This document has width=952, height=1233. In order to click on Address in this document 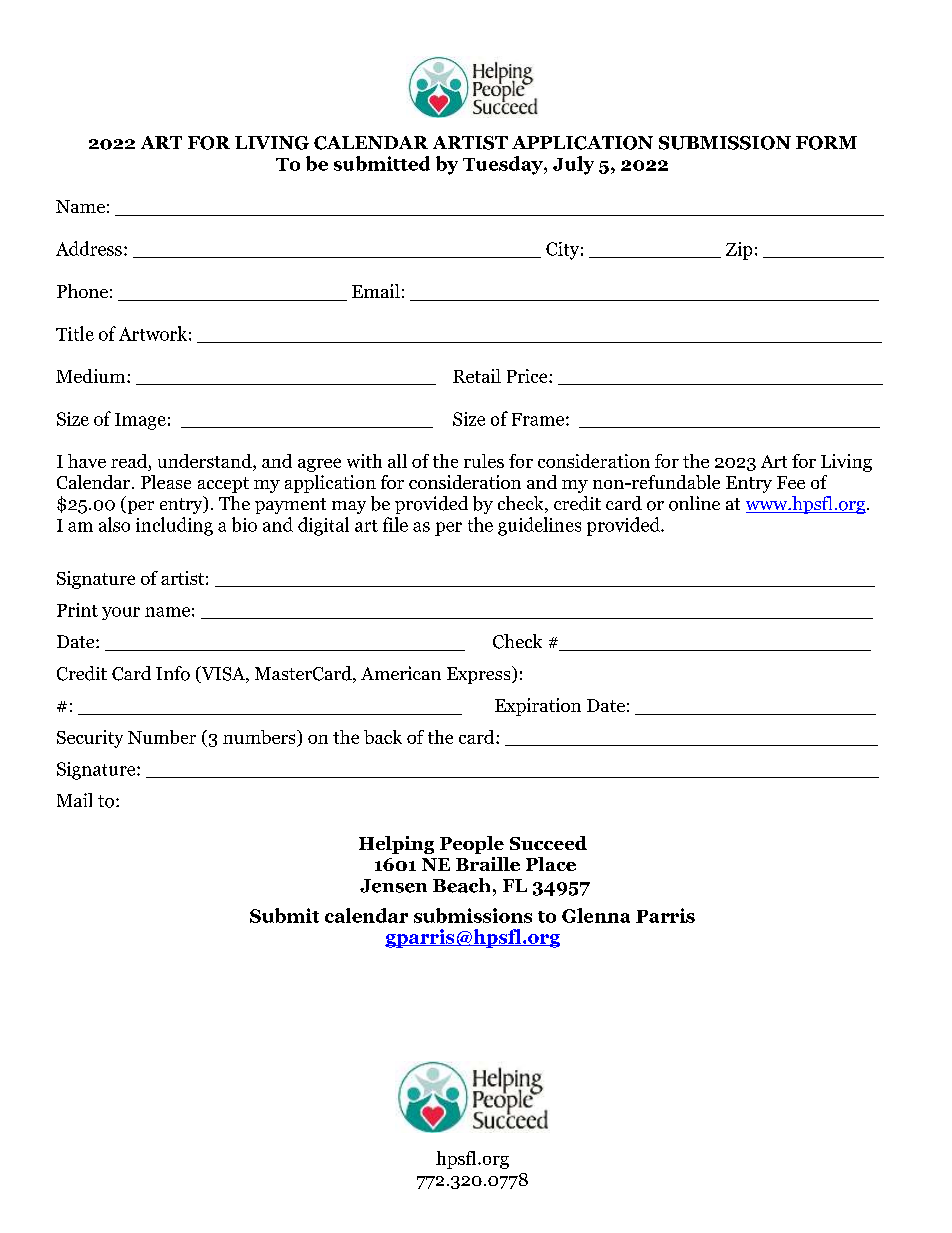, I will do `click(89, 248)`.
